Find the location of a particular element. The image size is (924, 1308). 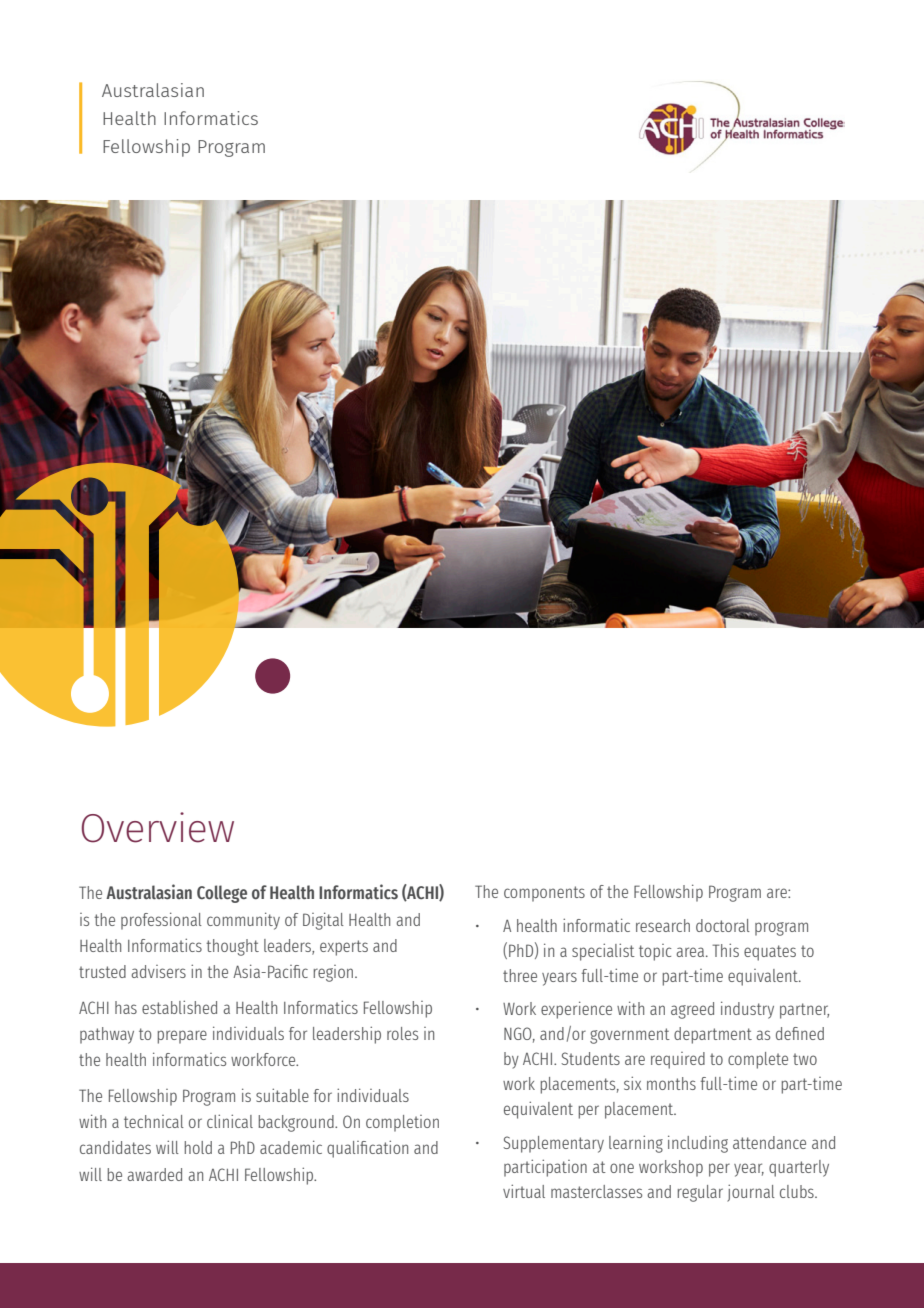

advisers is located at coordinates (158, 971).
